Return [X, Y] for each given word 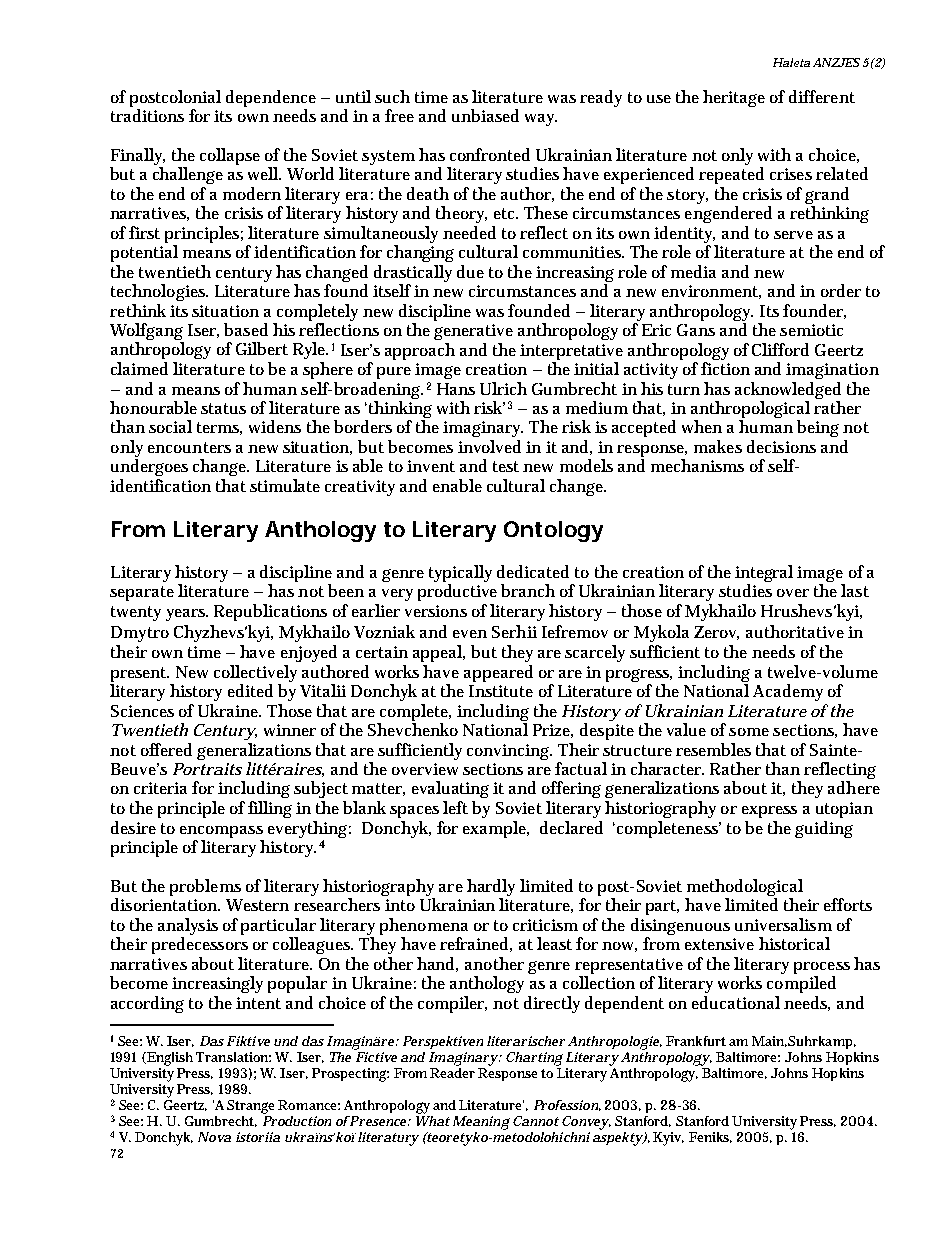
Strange [250, 1107]
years [186, 615]
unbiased [485, 115]
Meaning [481, 1123]
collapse [230, 156]
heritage [734, 98]
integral [764, 575]
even [470, 634]
